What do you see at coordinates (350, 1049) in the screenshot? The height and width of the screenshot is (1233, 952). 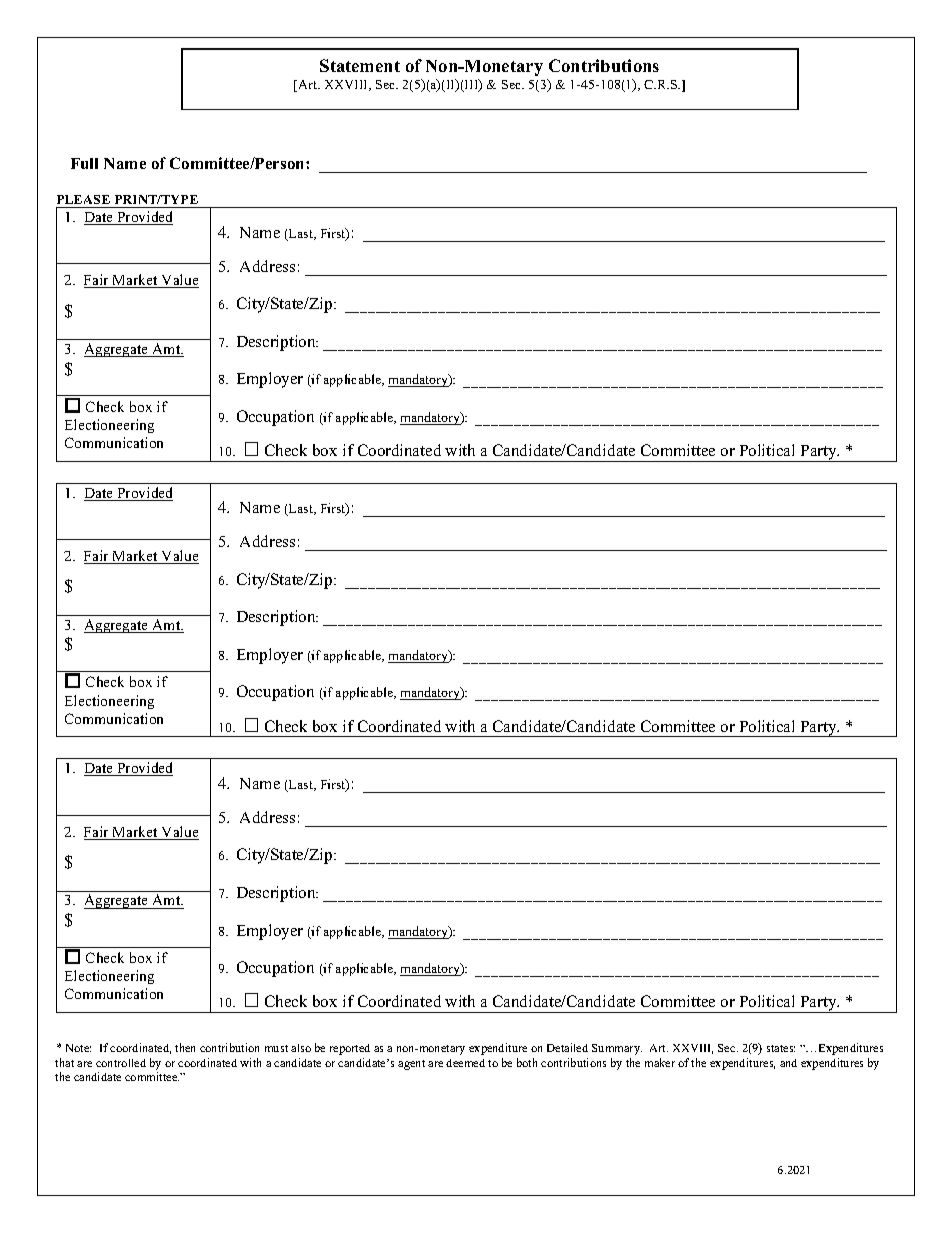 I see `reported` at bounding box center [350, 1049].
